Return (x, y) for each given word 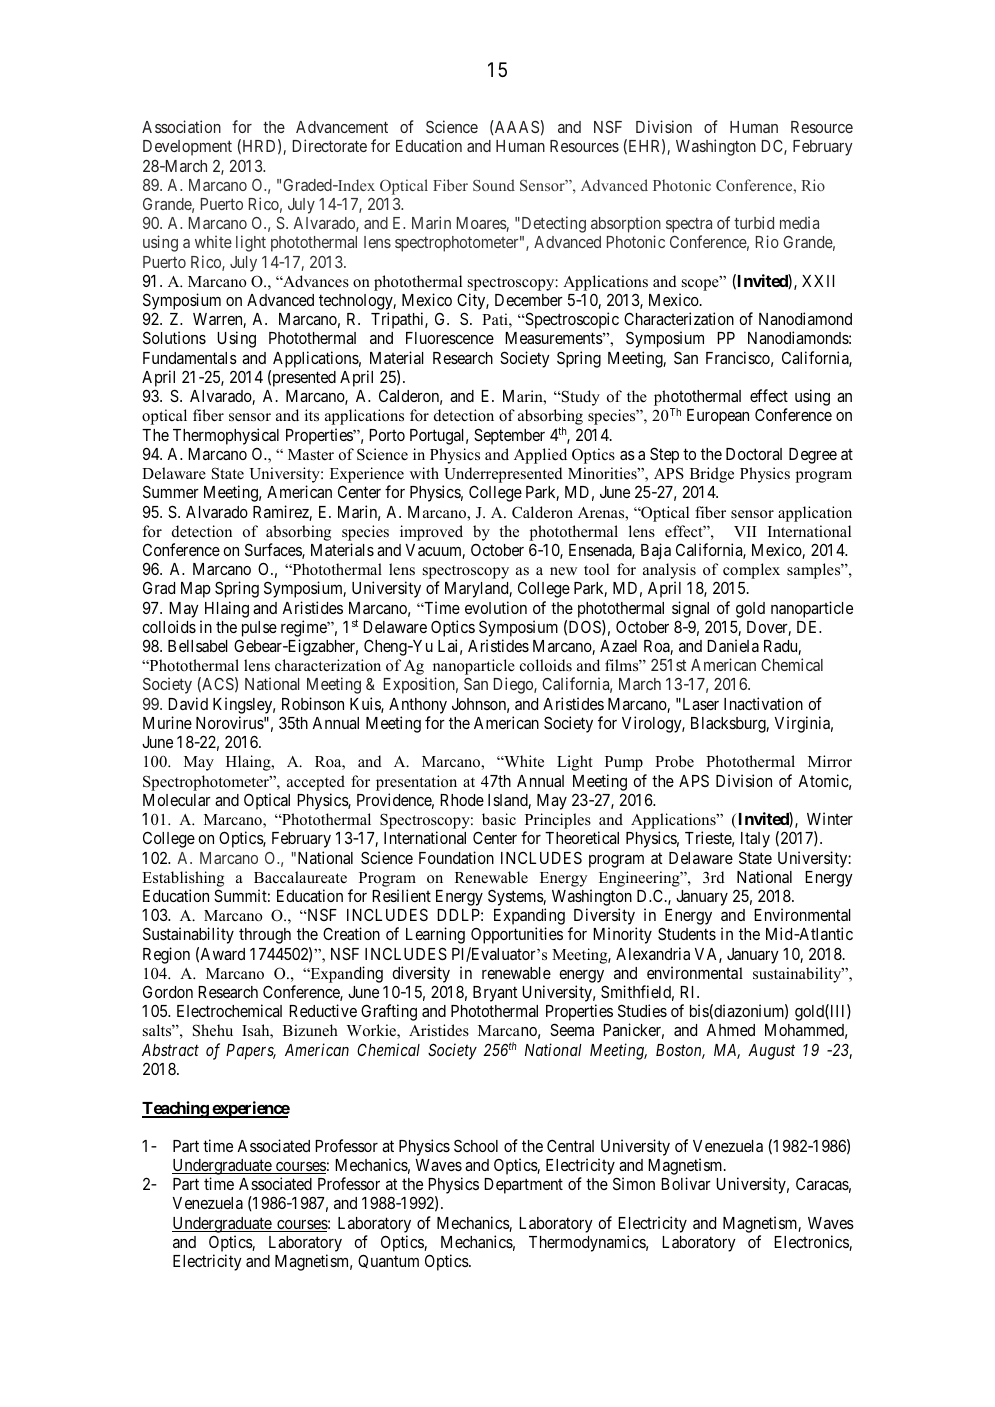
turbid (754, 222)
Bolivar (686, 1183)
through (265, 936)
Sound (494, 185)
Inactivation (763, 703)
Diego (514, 685)
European (718, 417)
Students (687, 933)
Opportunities (517, 935)
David (188, 703)
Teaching (176, 1109)
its (312, 415)
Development (187, 148)
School (476, 1145)
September (509, 436)
